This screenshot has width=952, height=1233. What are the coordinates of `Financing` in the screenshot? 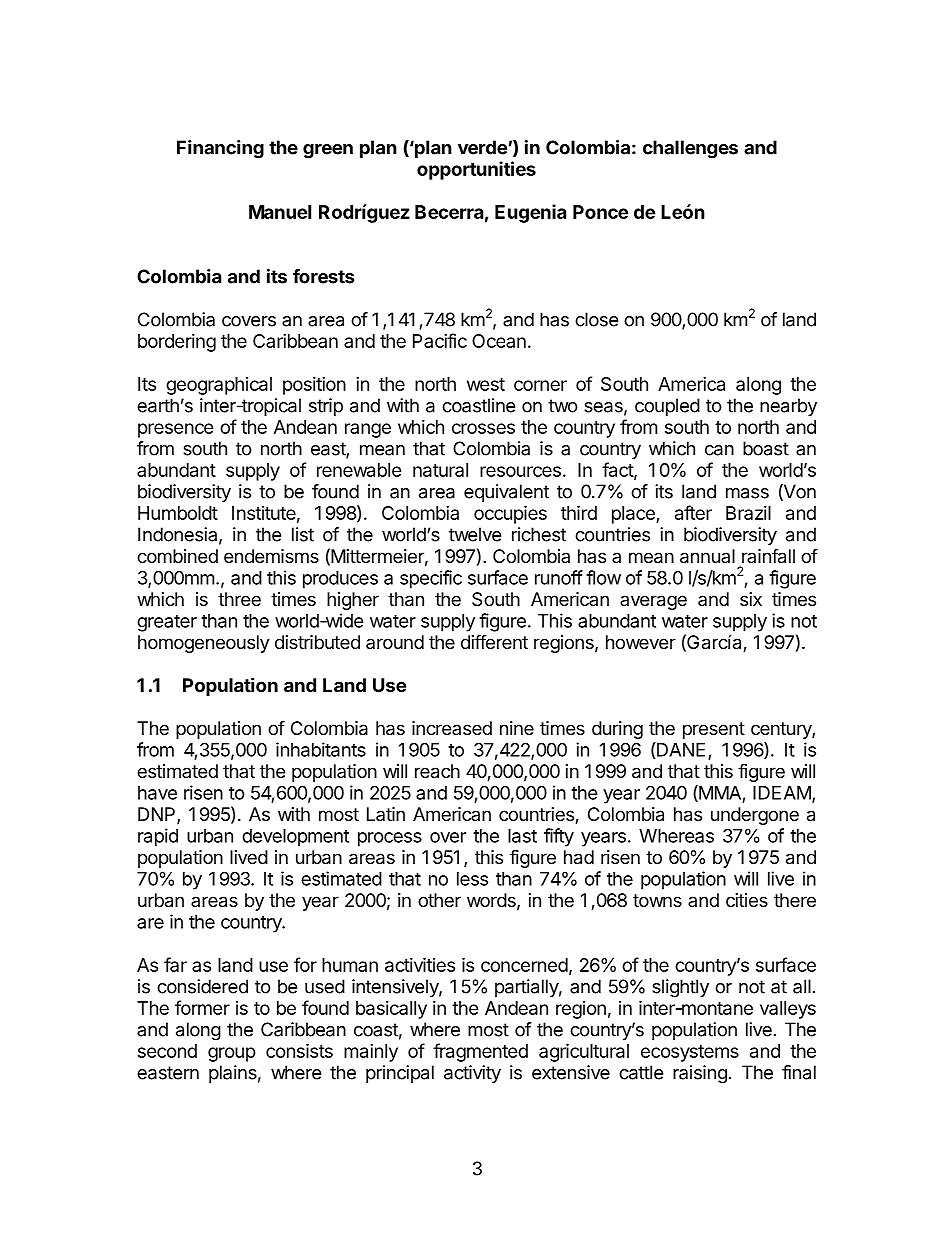 It's located at (220, 149).
